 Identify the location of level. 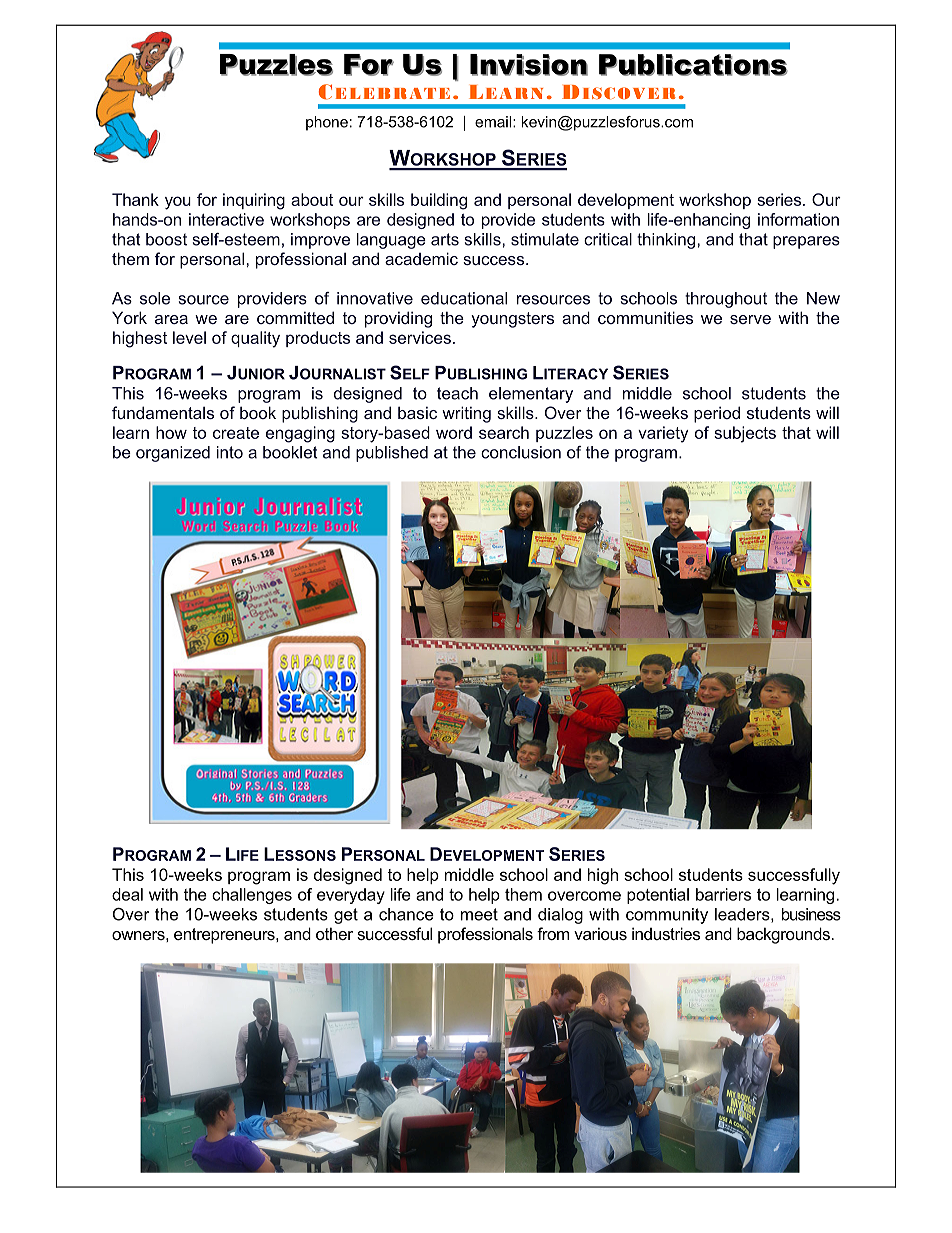
(189, 337).
